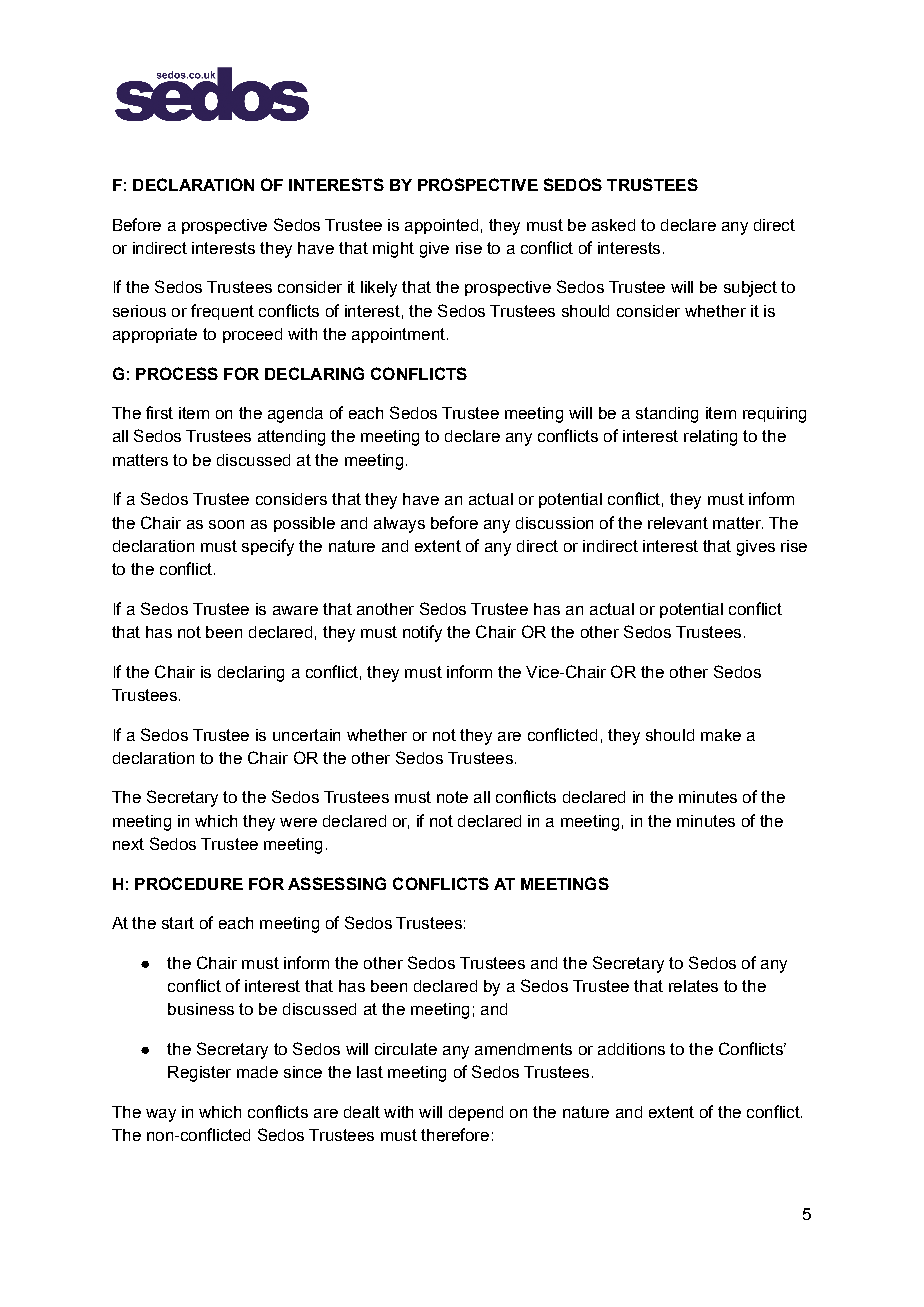  I want to click on uncertain, so click(306, 735).
